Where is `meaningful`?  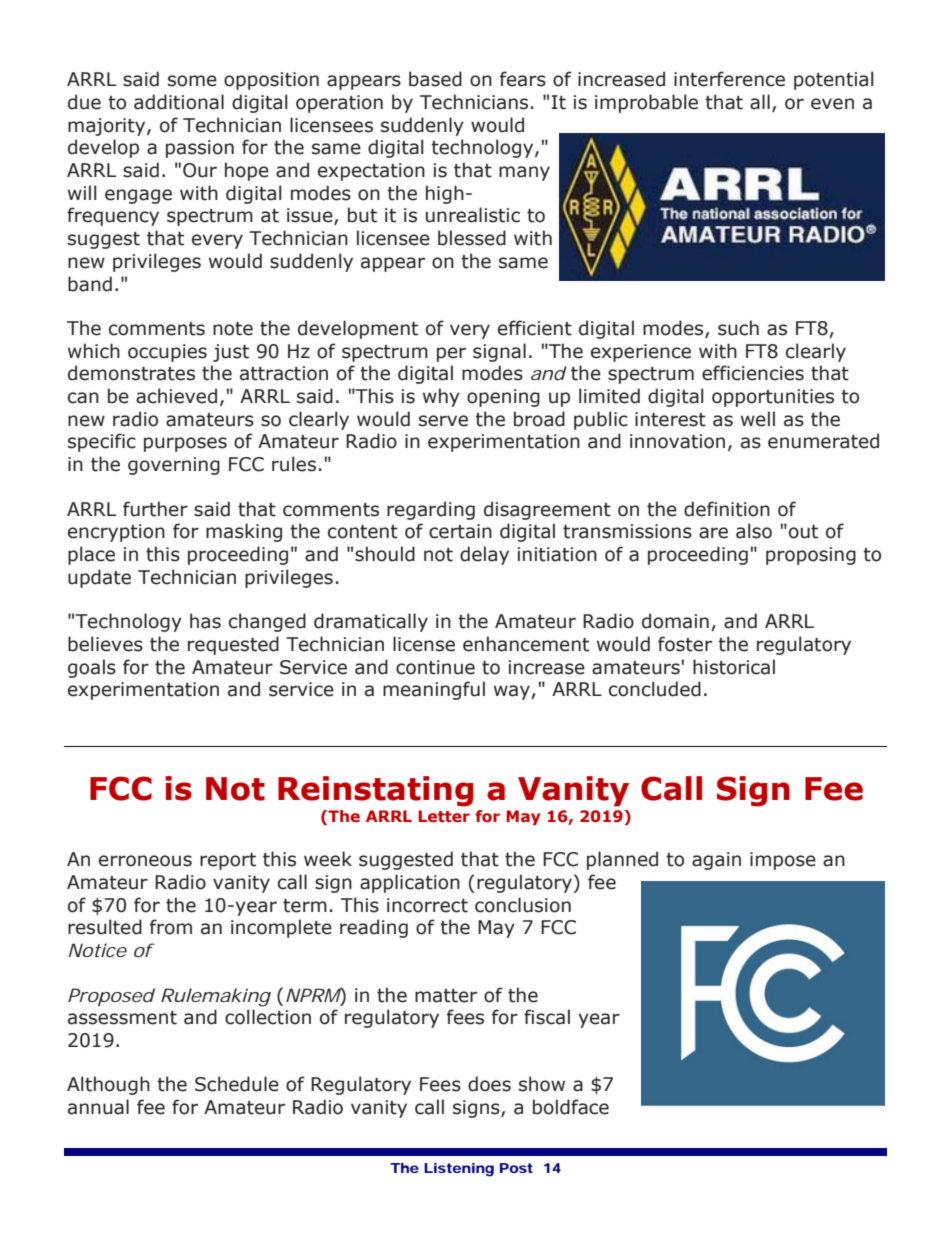
meaningful is located at coordinates (434, 690).
